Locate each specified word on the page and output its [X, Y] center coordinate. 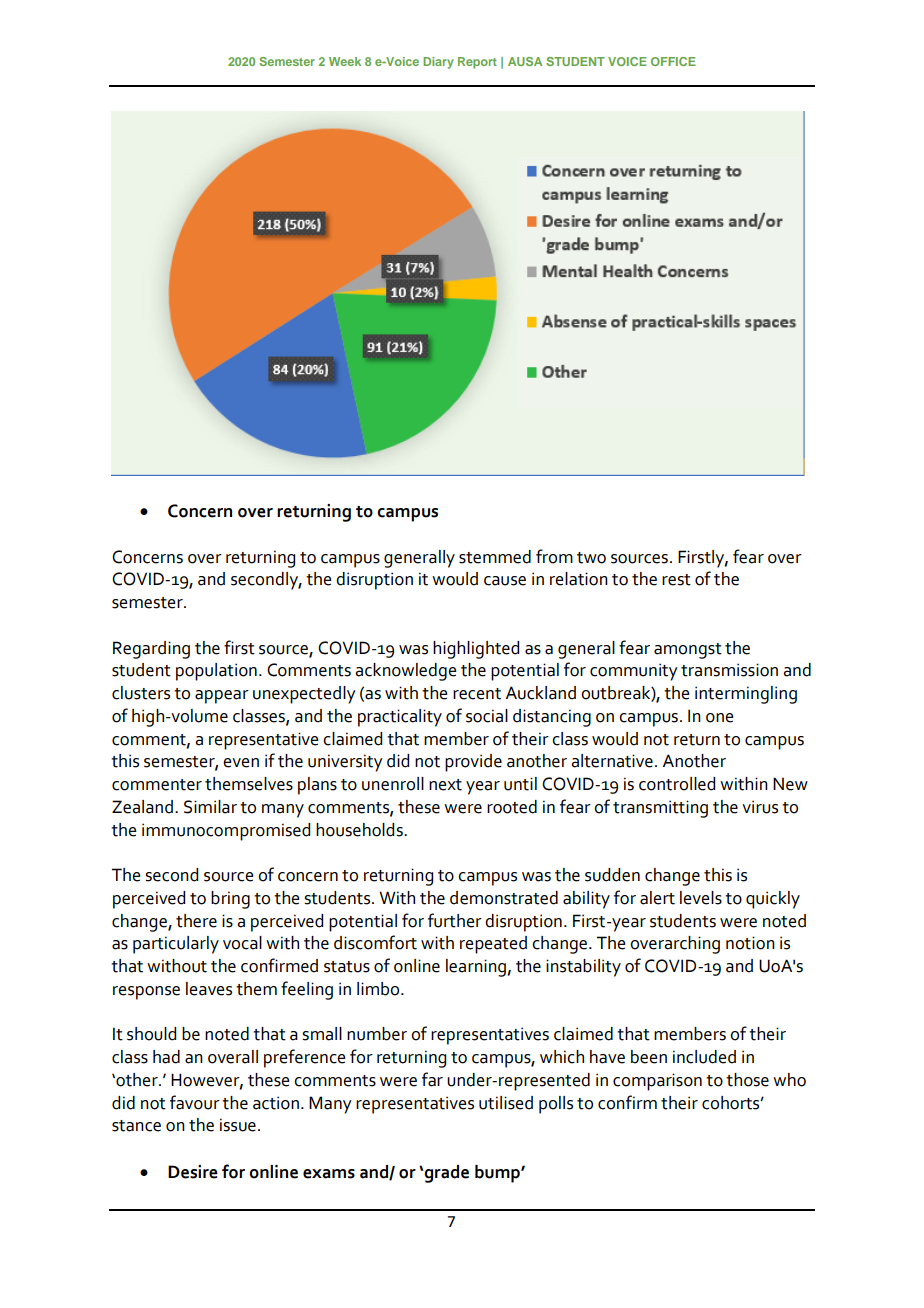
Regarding [151, 650]
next [445, 785]
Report [477, 63]
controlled [677, 784]
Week [345, 61]
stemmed [495, 557]
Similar [210, 807]
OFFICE [673, 61]
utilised [506, 1103]
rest [676, 580]
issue [238, 1125]
